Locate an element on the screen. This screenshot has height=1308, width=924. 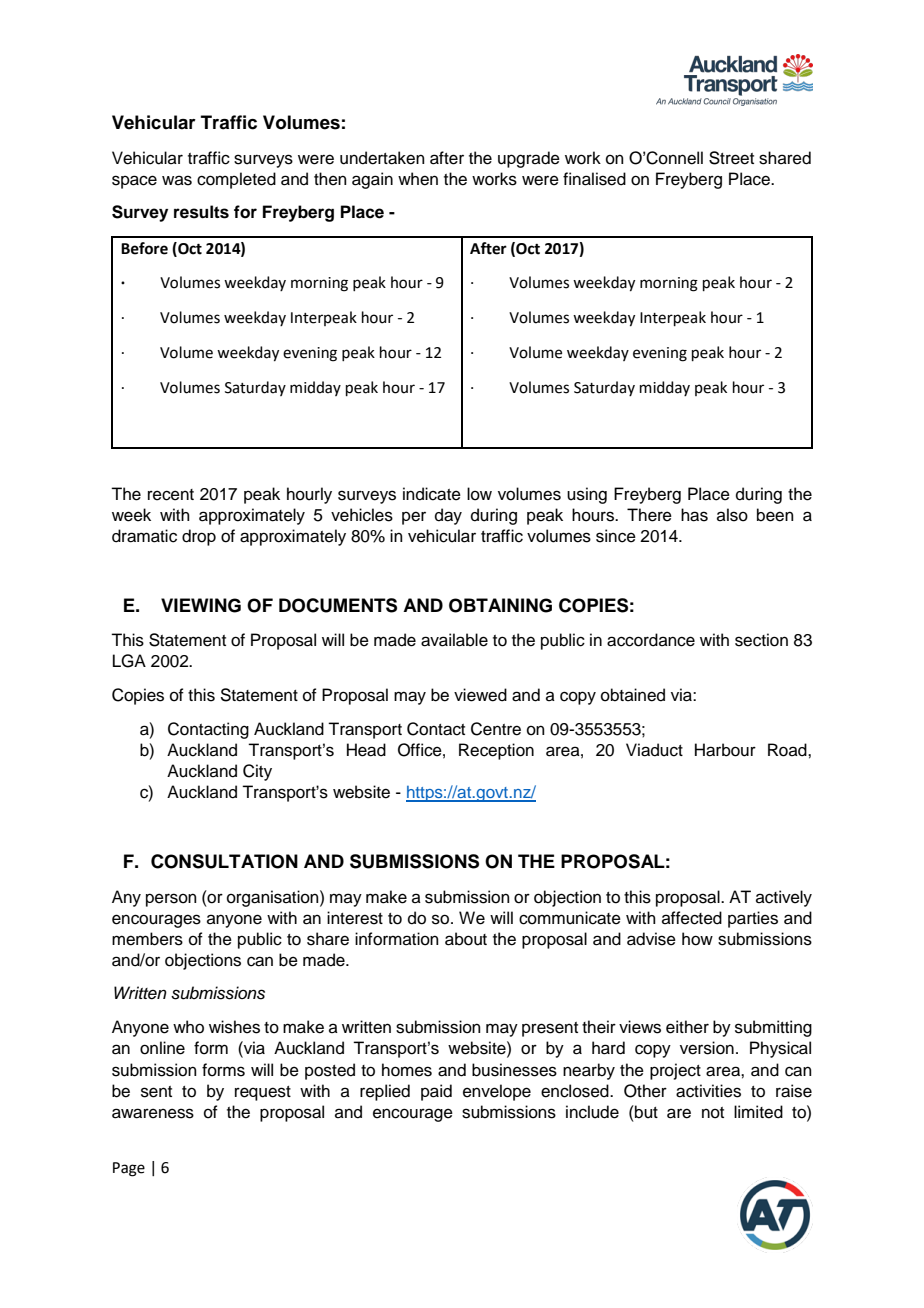
completed is located at coordinates (236, 180).
